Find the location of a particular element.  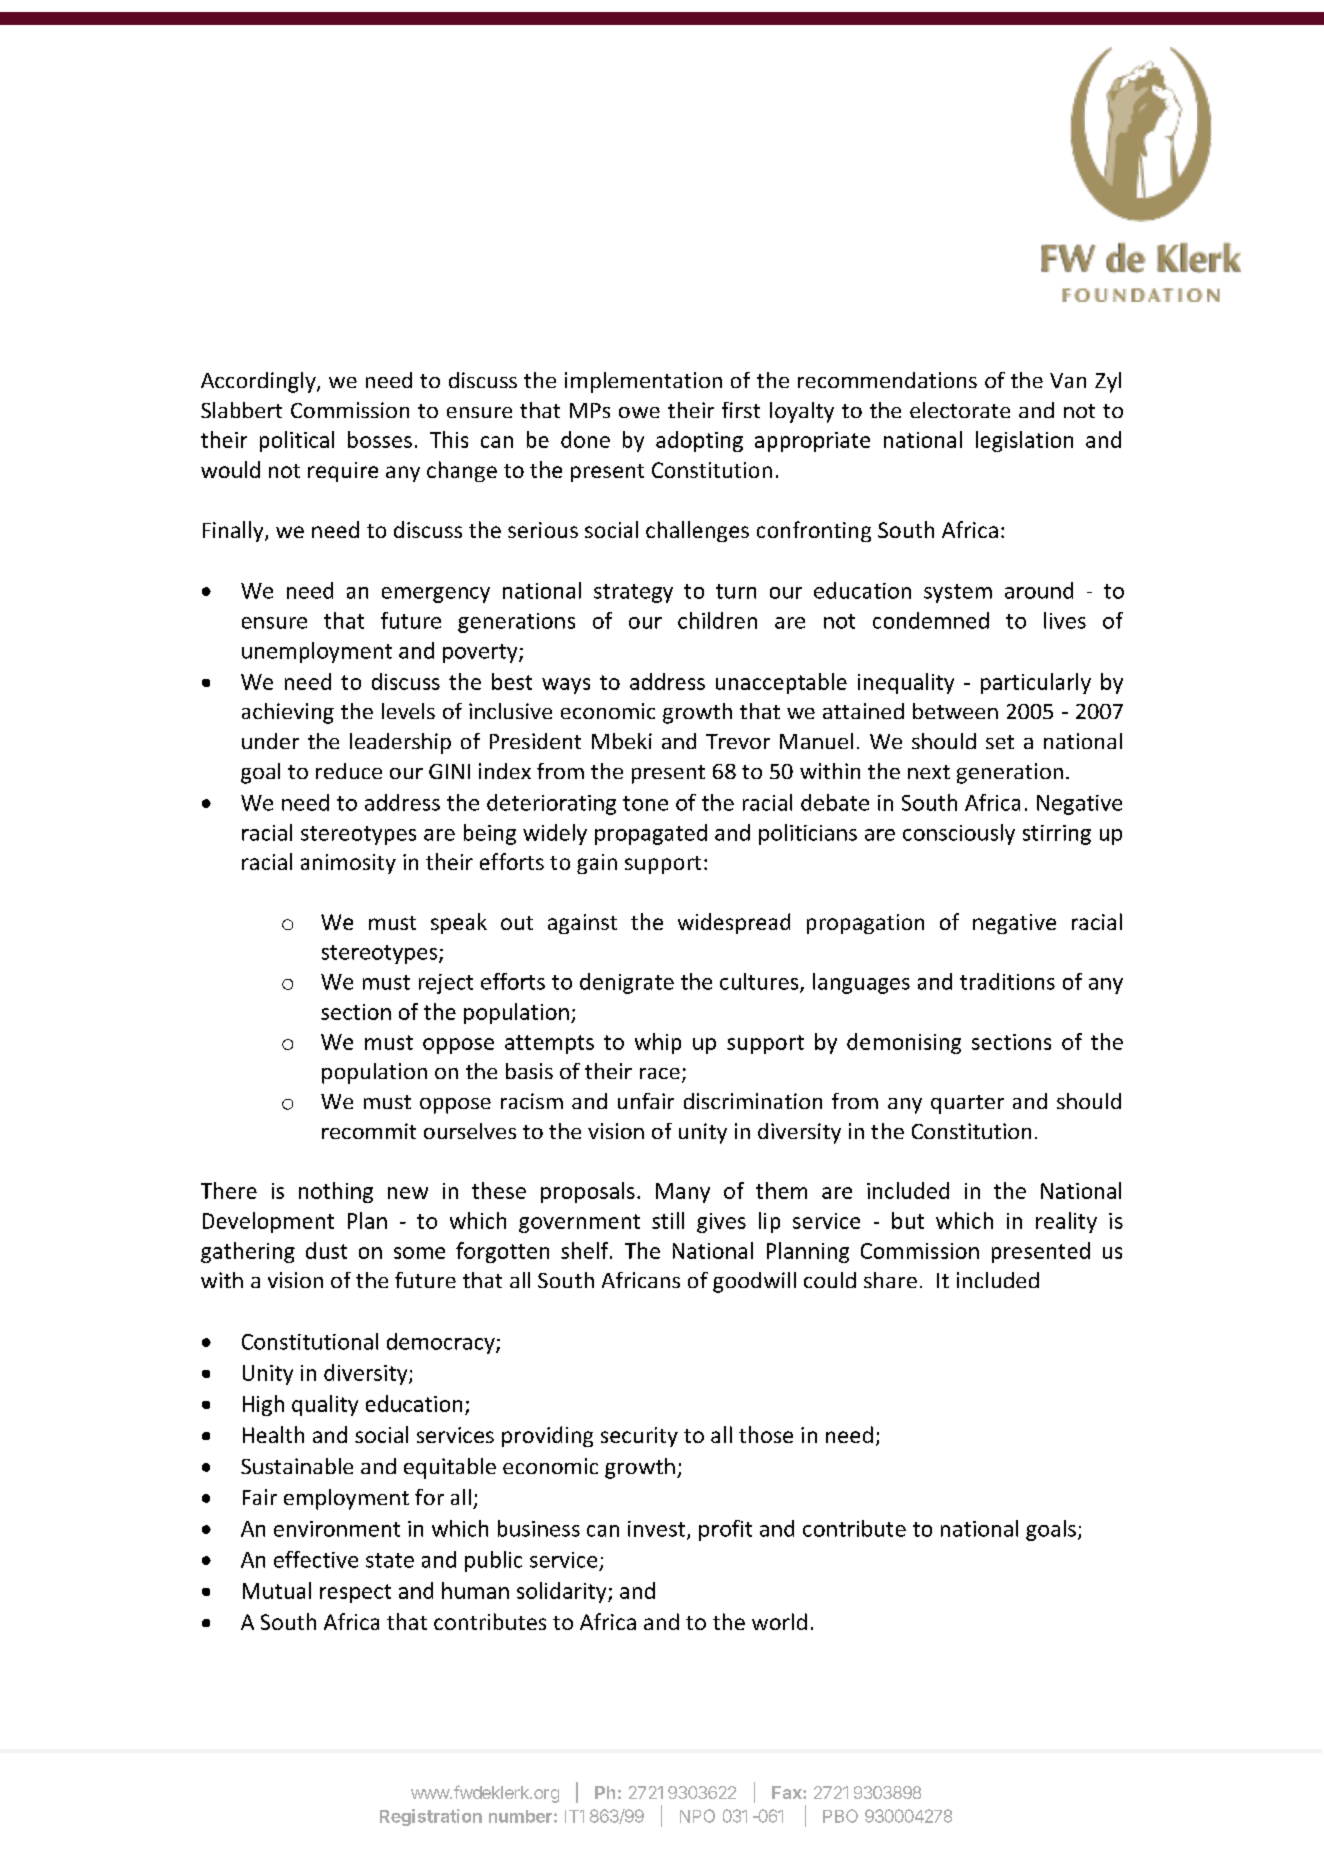

Registration is located at coordinates (431, 1817).
